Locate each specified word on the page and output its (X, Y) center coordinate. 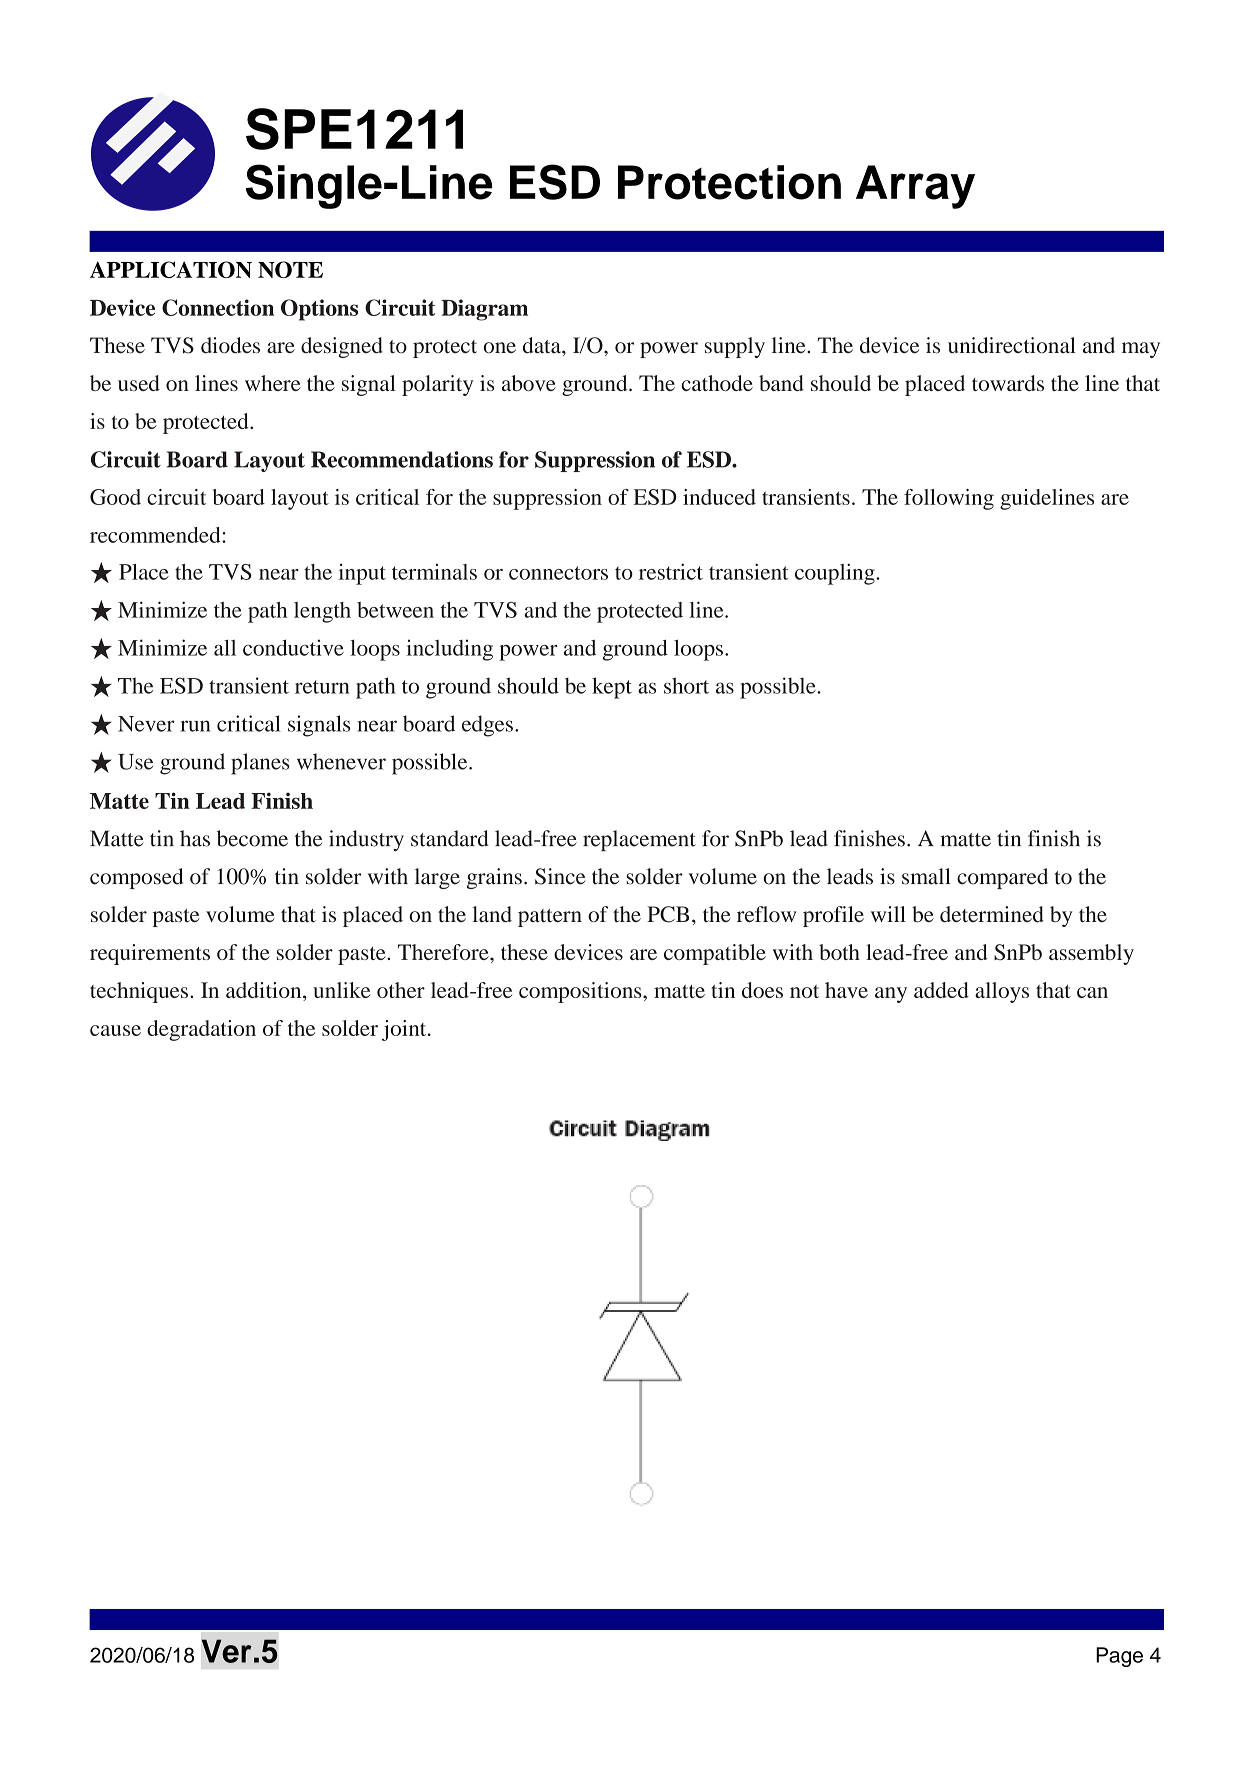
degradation (201, 1030)
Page (1119, 1657)
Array (915, 187)
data (543, 345)
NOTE (290, 269)
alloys (1002, 992)
